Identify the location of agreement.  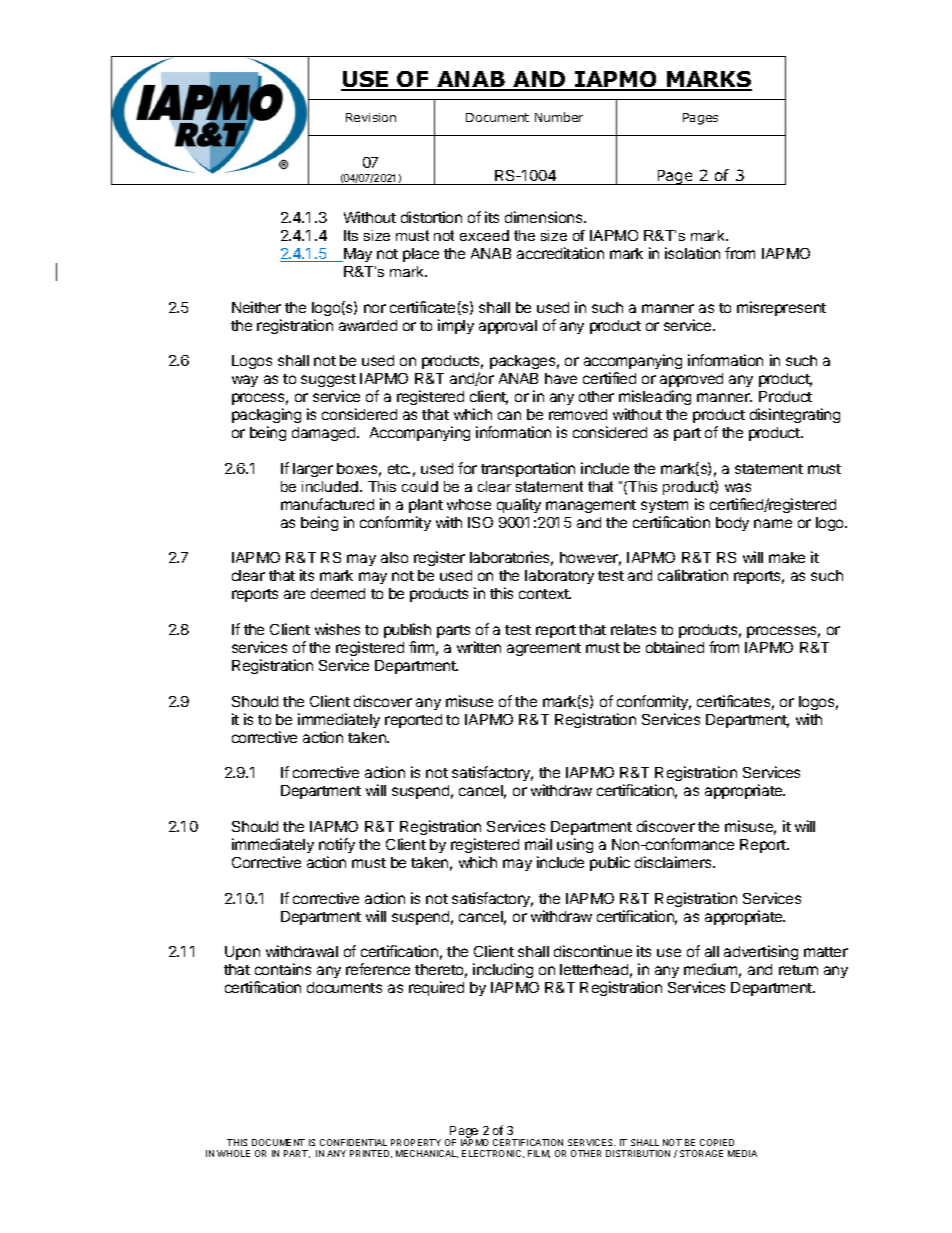
(544, 649).
